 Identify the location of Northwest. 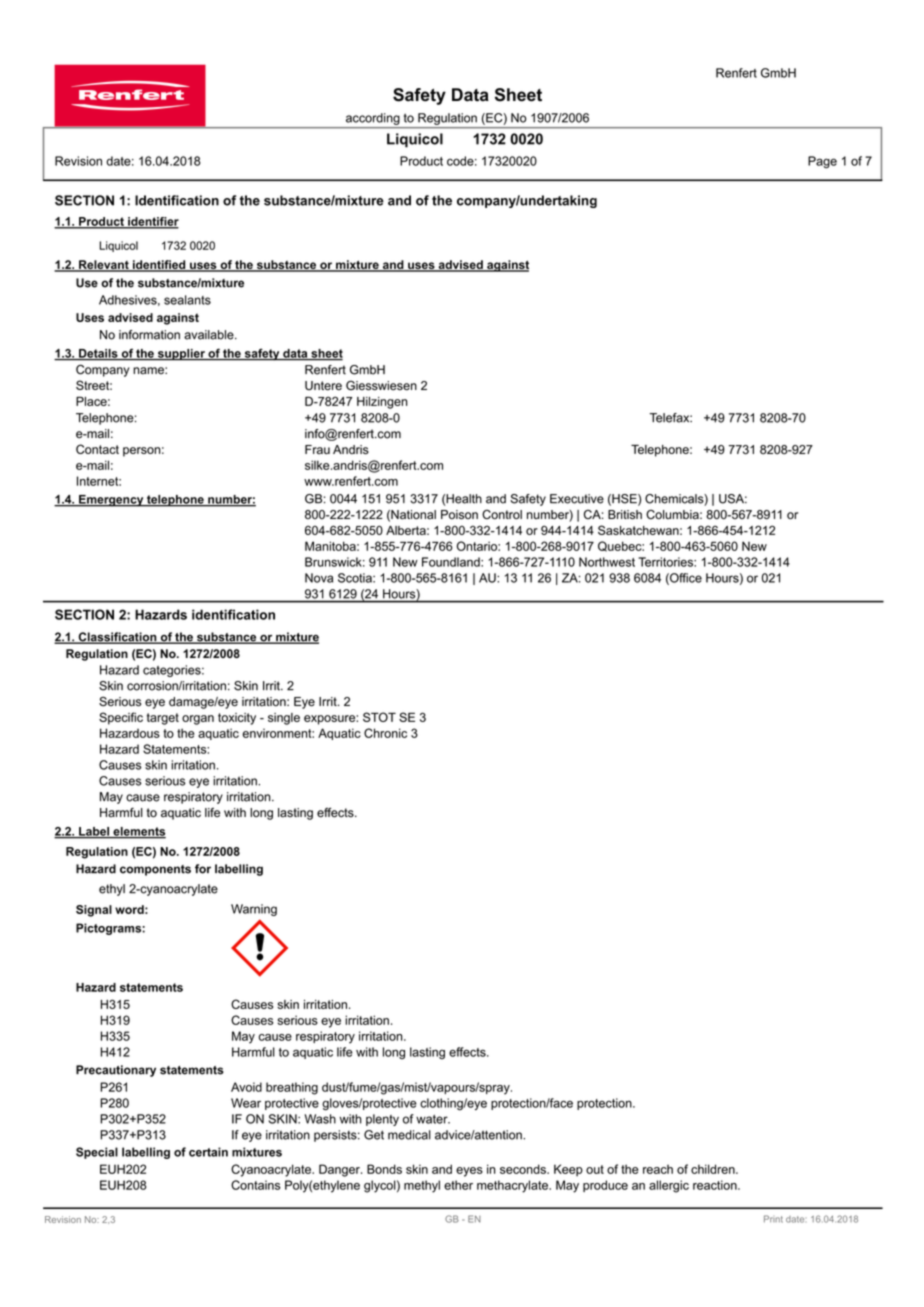
(607, 562).
